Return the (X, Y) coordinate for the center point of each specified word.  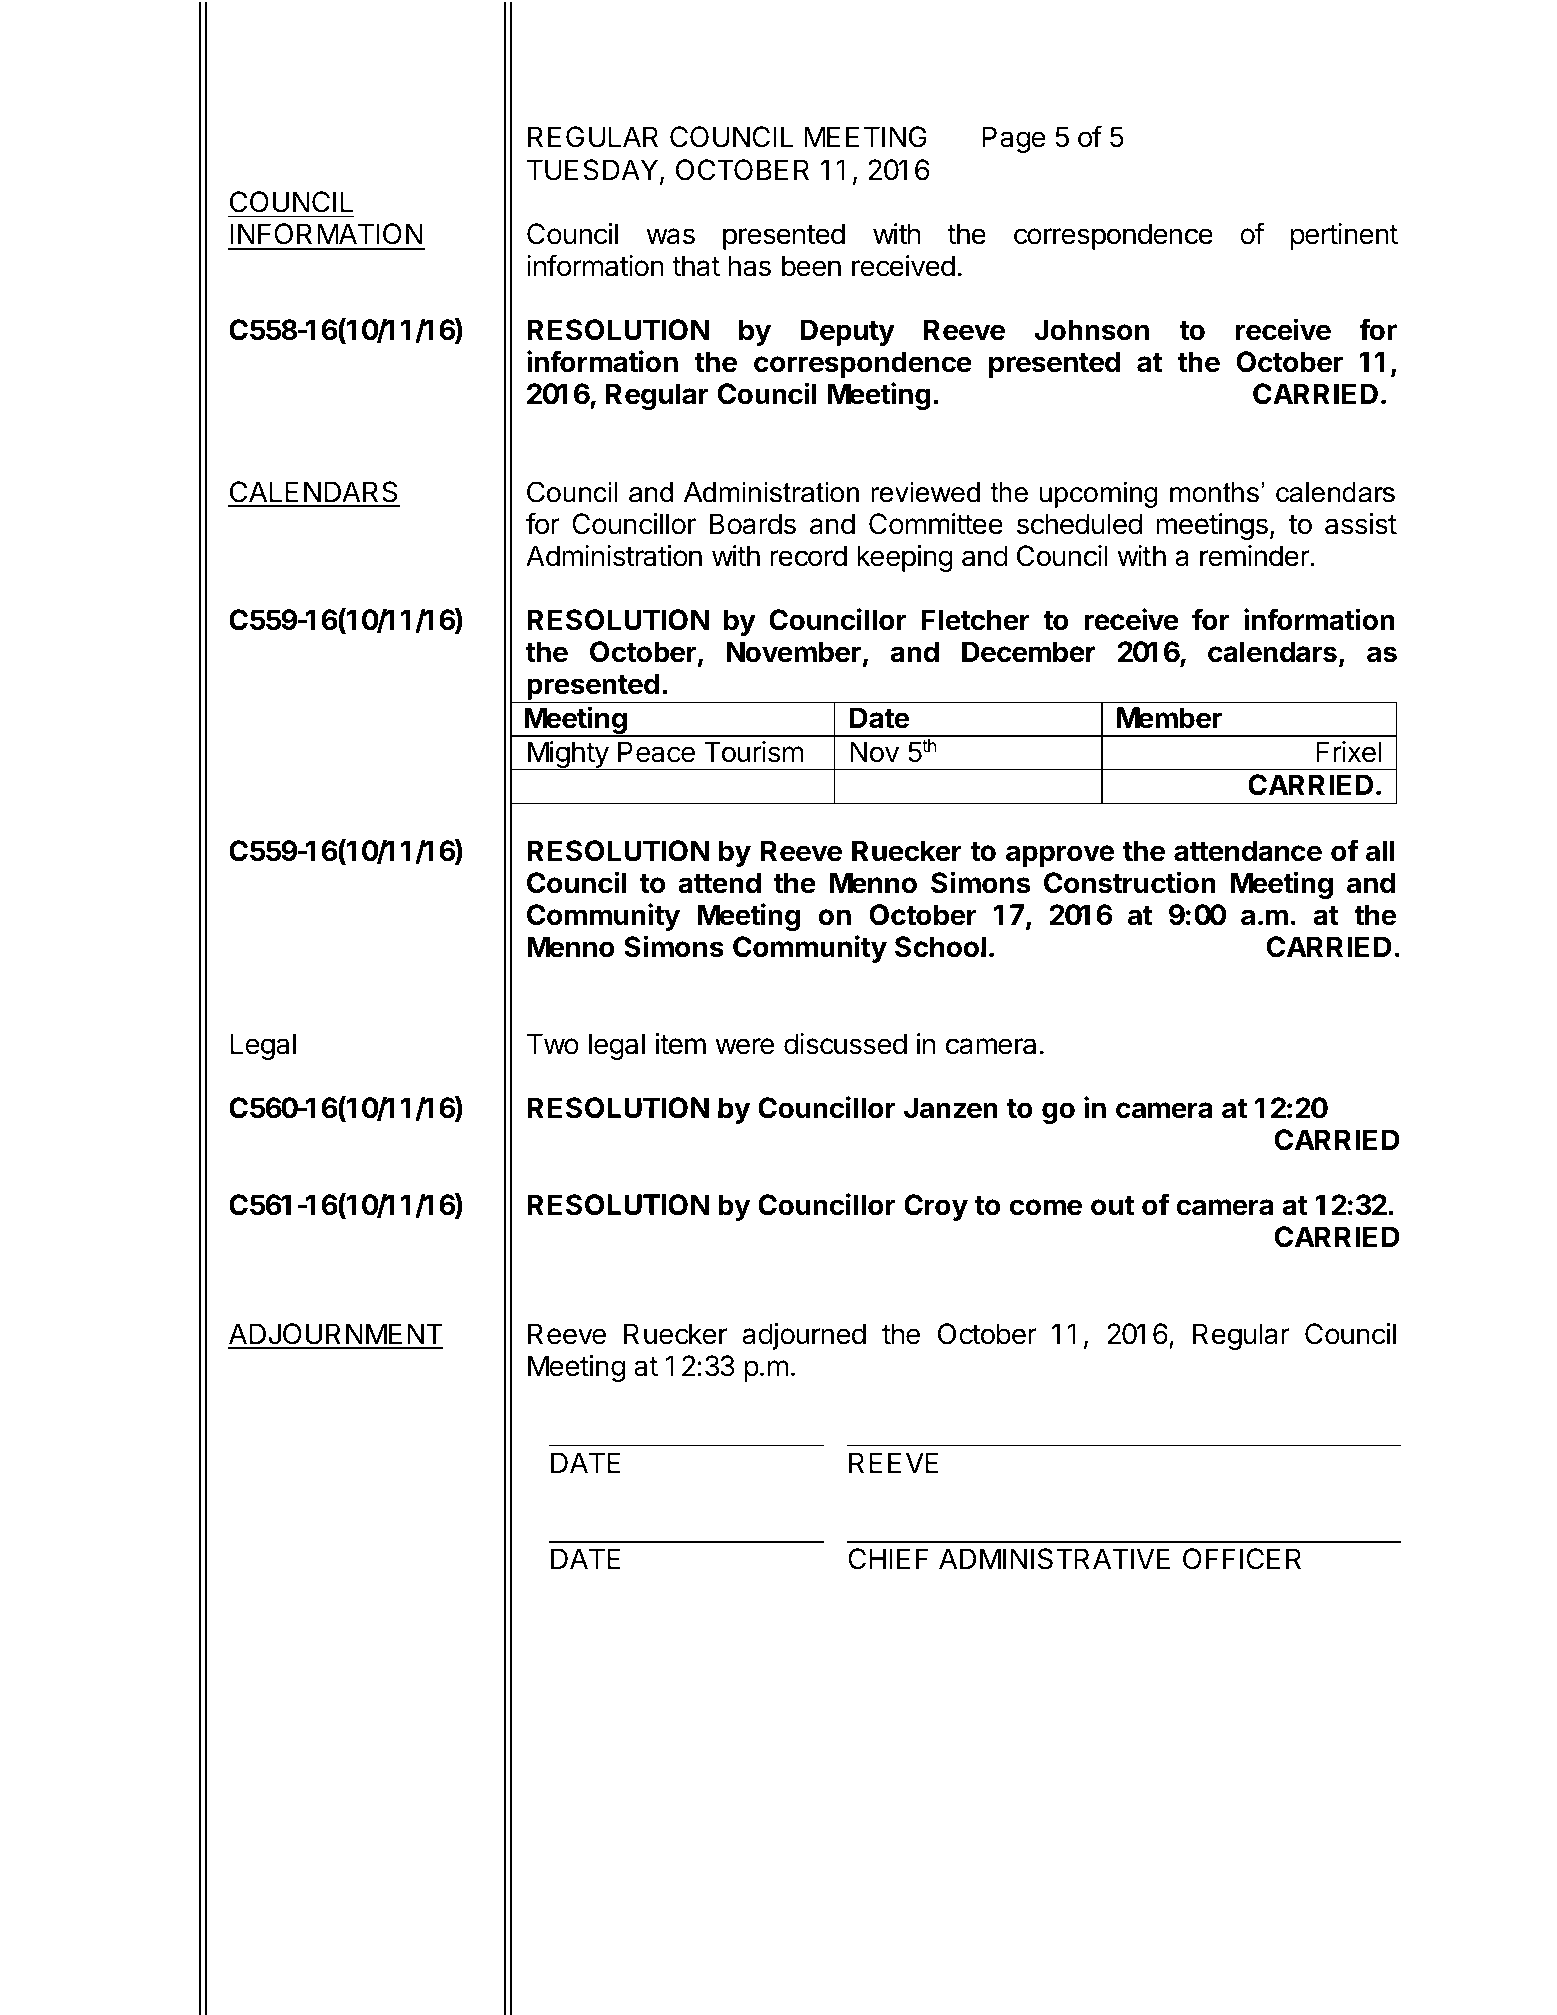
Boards (753, 524)
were (744, 1046)
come (1046, 1207)
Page (1014, 139)
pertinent (1344, 236)
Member (1169, 718)
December (1029, 652)
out (1112, 1206)
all (1380, 851)
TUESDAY (594, 171)
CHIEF (888, 1559)
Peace (656, 752)
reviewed (925, 492)
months (1214, 492)
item (681, 1044)
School (940, 947)
